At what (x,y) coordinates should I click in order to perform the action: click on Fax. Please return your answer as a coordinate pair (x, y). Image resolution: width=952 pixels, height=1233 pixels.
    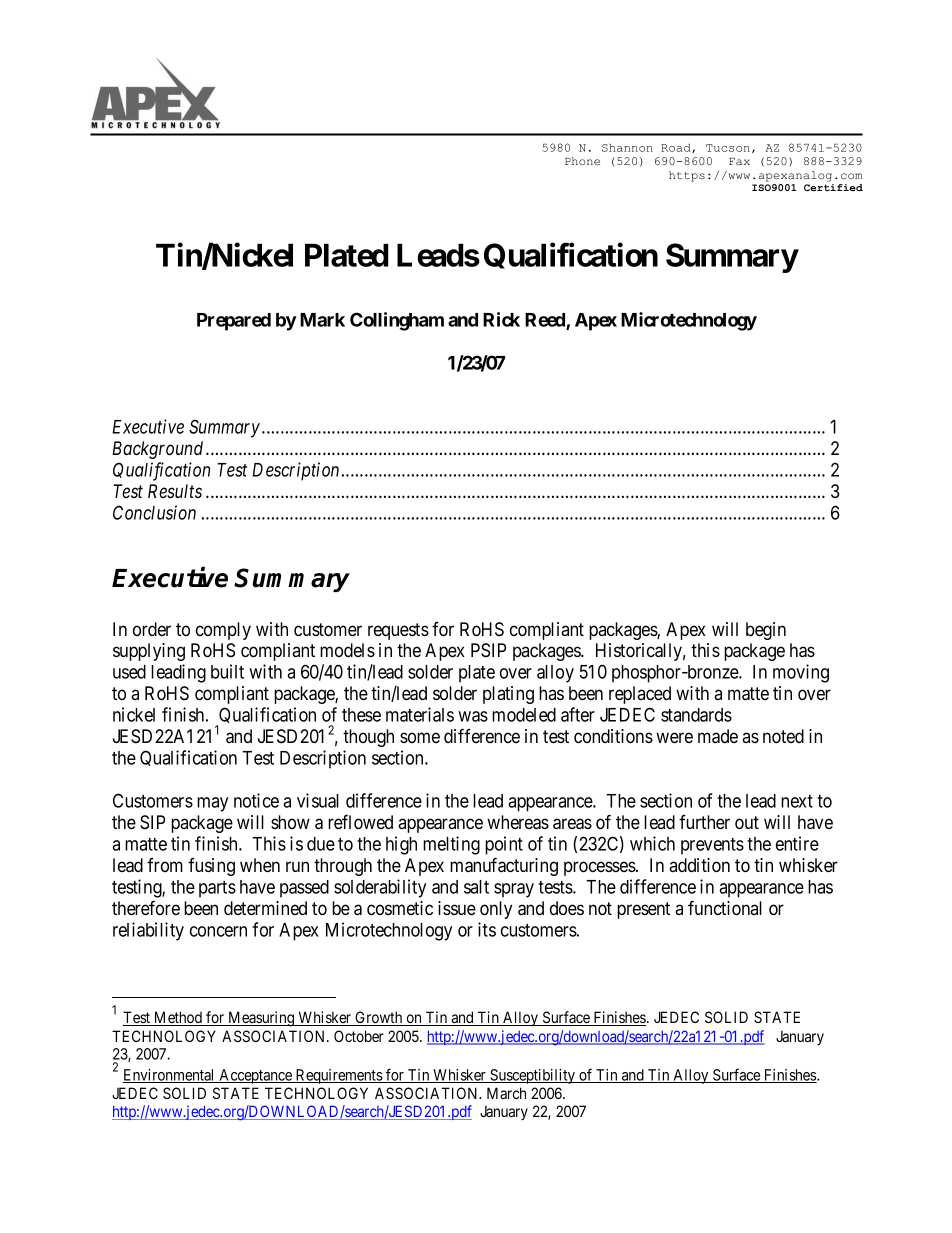
    Looking at the image, I should click on (739, 161).
